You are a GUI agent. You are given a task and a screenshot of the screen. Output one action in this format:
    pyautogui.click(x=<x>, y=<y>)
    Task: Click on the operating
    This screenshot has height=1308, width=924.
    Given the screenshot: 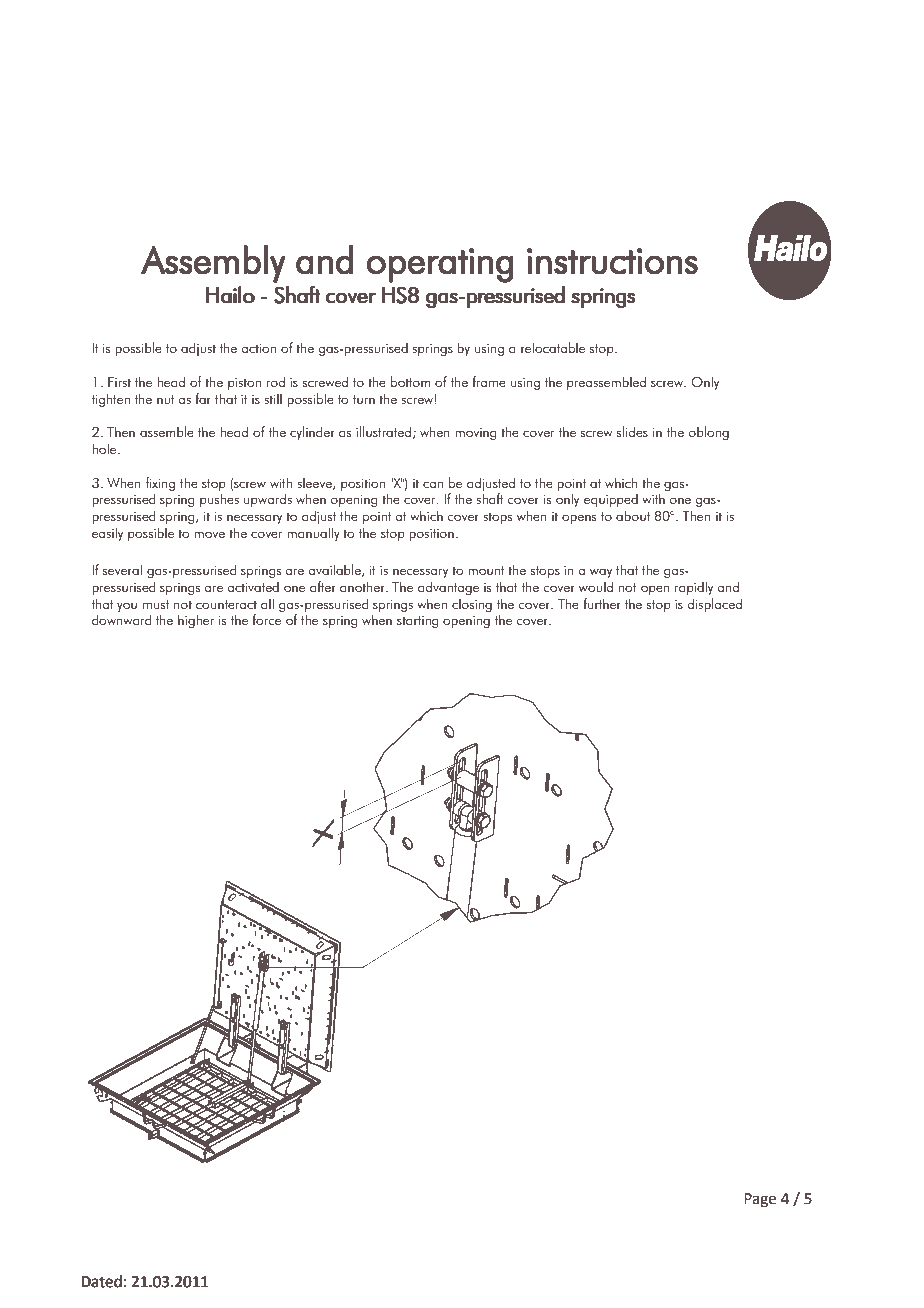 What is the action you would take?
    pyautogui.click(x=440, y=265)
